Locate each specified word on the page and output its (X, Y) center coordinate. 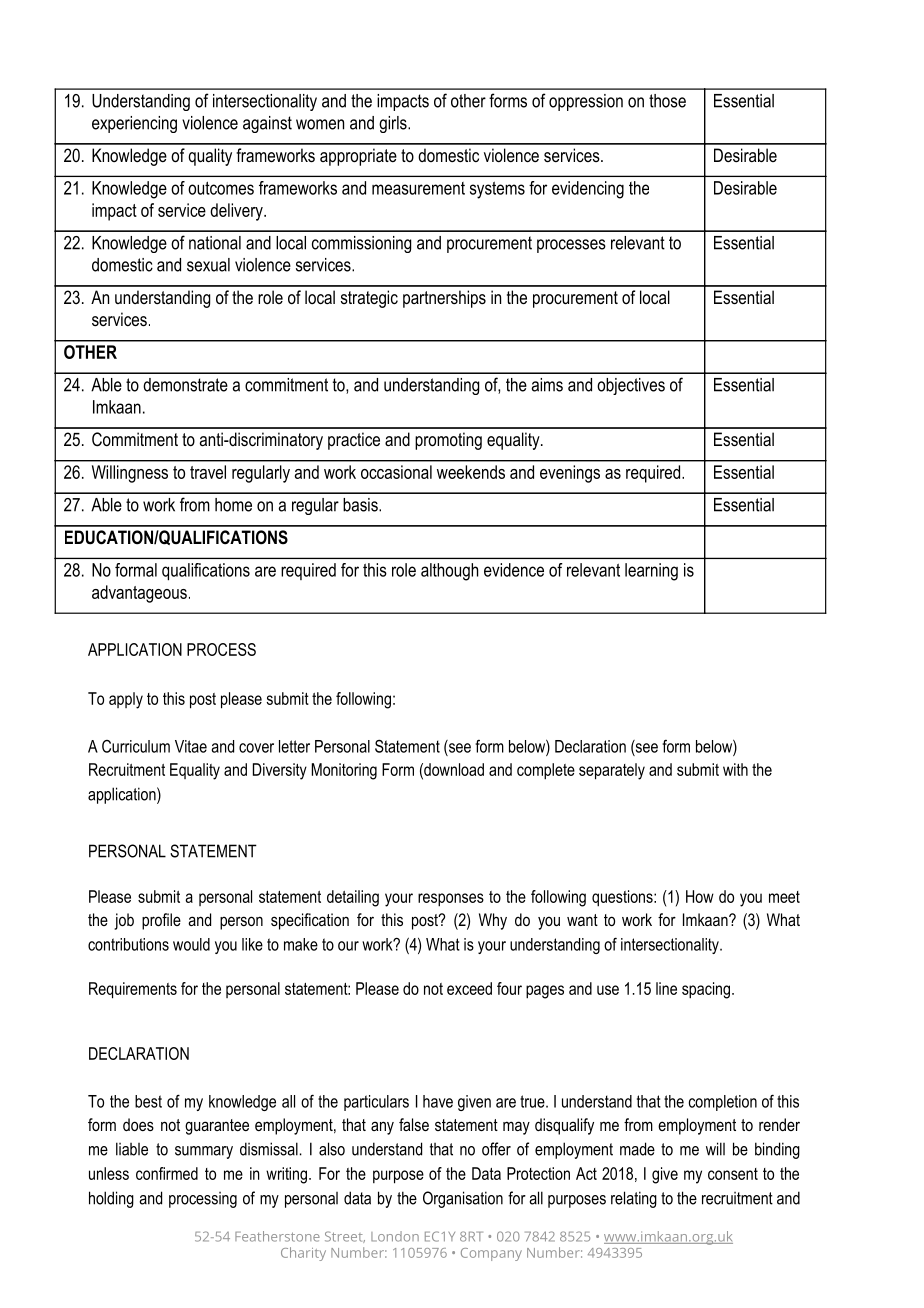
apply (126, 700)
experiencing (134, 124)
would (191, 944)
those (667, 101)
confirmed (167, 1173)
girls (394, 124)
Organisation (463, 1199)
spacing (706, 990)
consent (733, 1174)
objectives (631, 386)
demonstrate (185, 385)
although (449, 572)
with (735, 769)
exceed (469, 988)
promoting (448, 441)
